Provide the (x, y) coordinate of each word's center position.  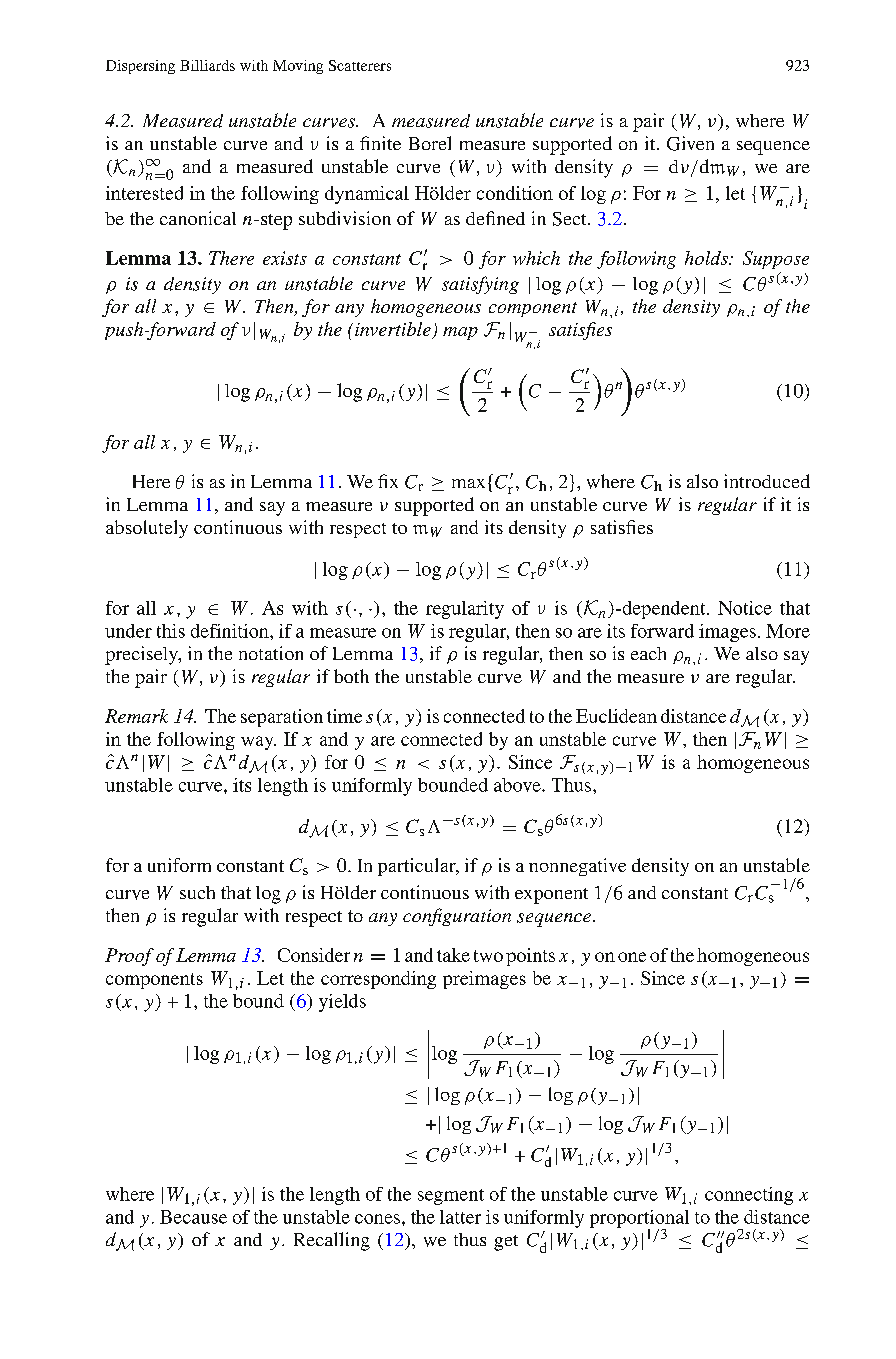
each (648, 653)
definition (231, 631)
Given (690, 143)
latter (460, 1217)
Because (193, 1217)
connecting (749, 1196)
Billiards (207, 65)
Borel (430, 143)
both (351, 676)
